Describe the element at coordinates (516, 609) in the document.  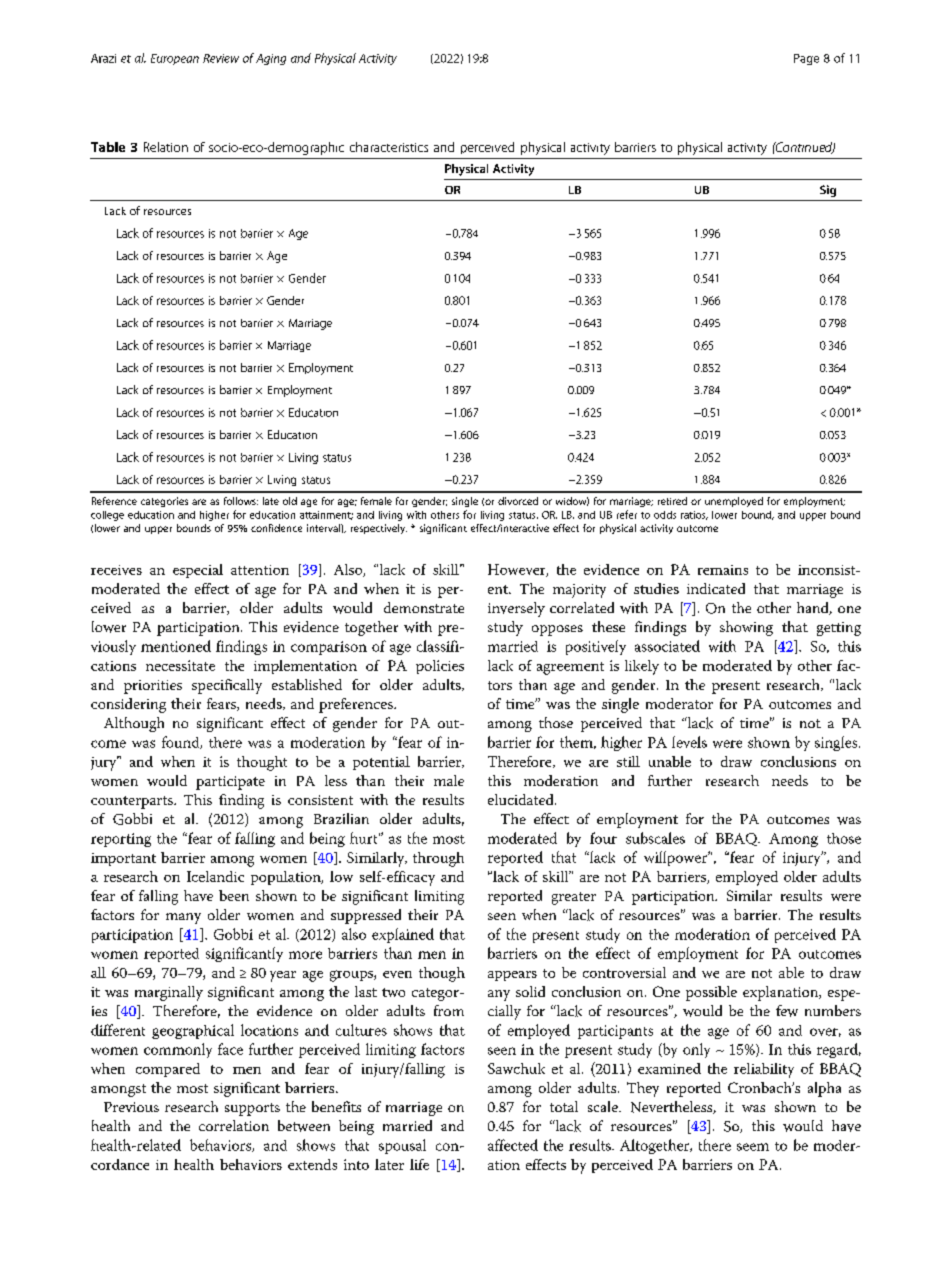
I see `inversely` at that location.
